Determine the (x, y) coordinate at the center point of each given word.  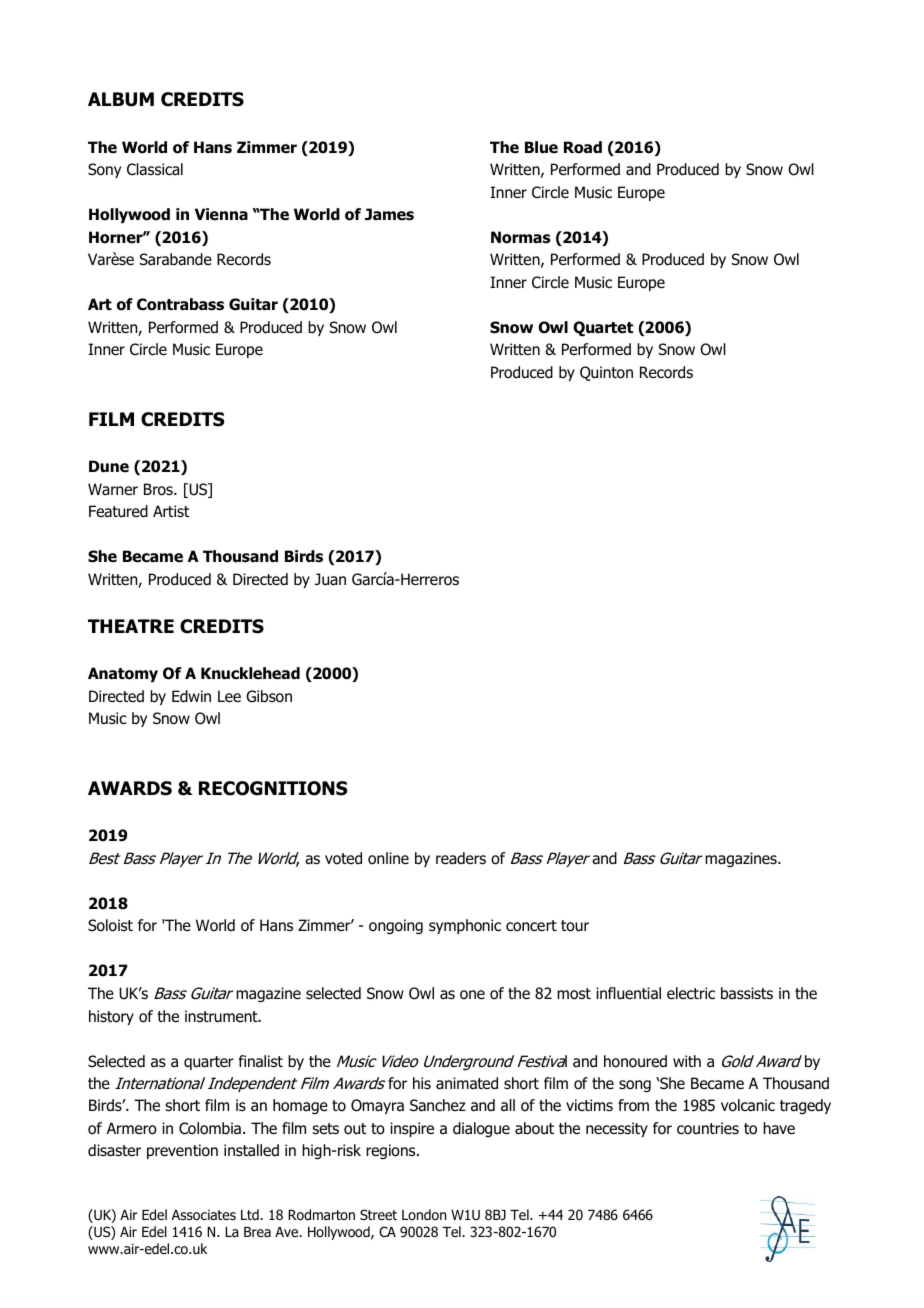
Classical (155, 169)
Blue (541, 147)
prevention (182, 1151)
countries (708, 1128)
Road (583, 147)
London (424, 1215)
